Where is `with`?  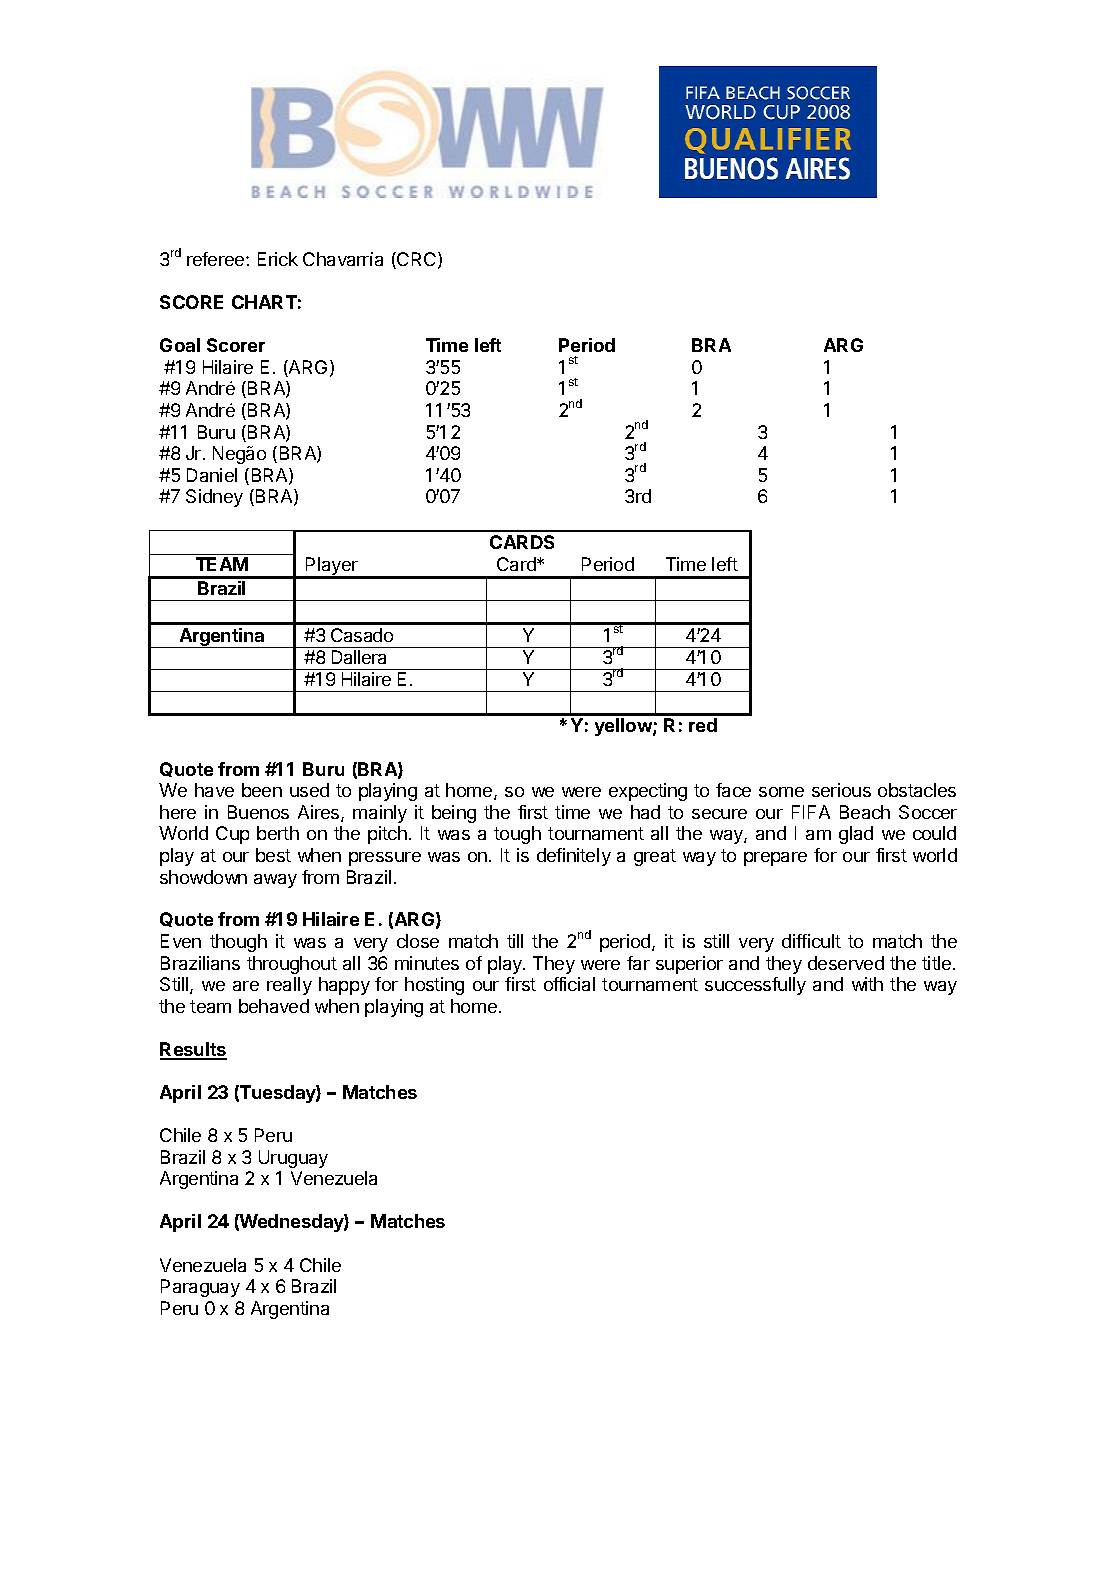 with is located at coordinates (867, 984).
